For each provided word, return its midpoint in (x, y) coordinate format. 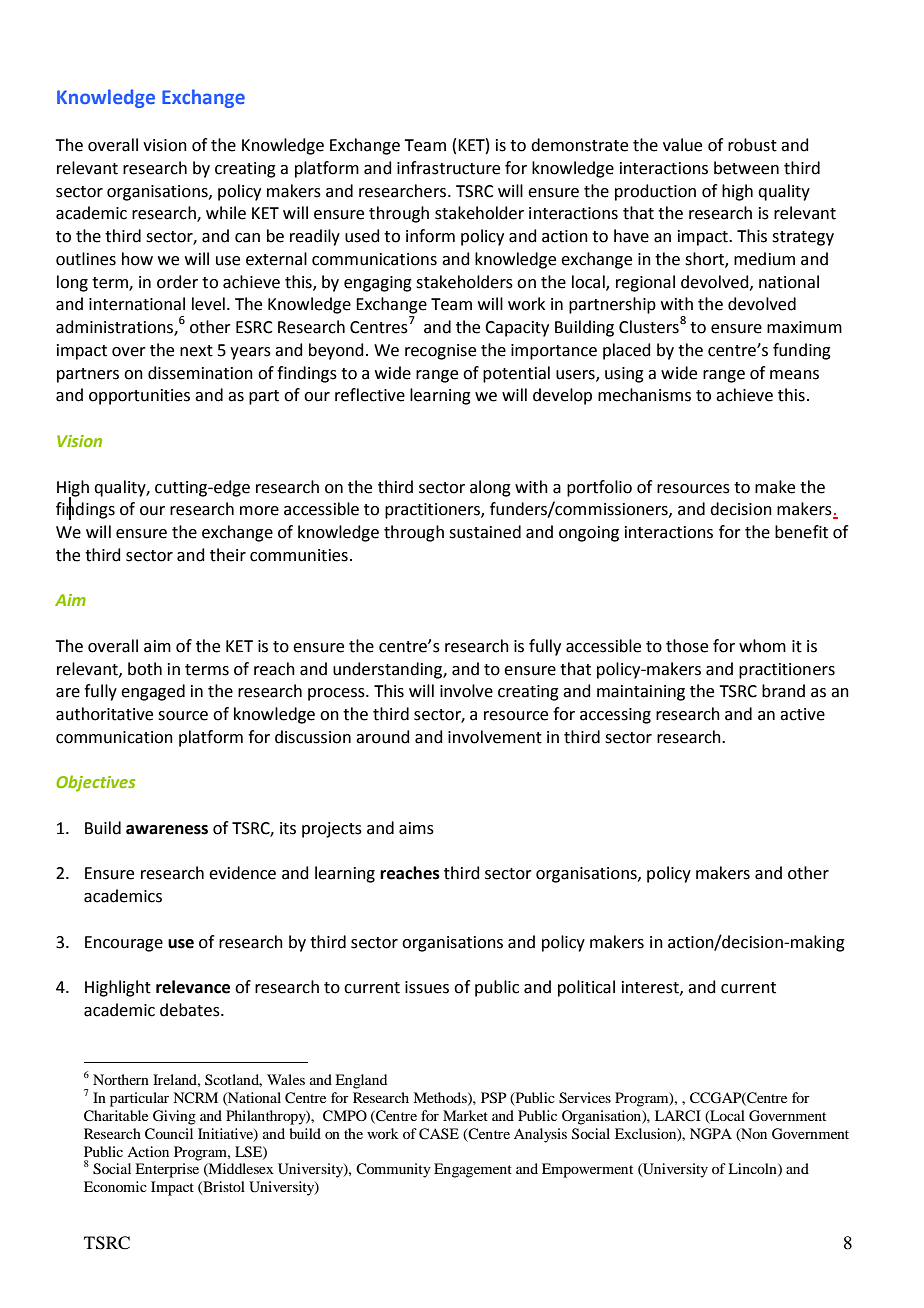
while (226, 213)
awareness (167, 830)
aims (416, 828)
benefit (801, 532)
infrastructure (448, 168)
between (746, 168)
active (802, 714)
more (259, 511)
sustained (485, 532)
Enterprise (167, 1170)
